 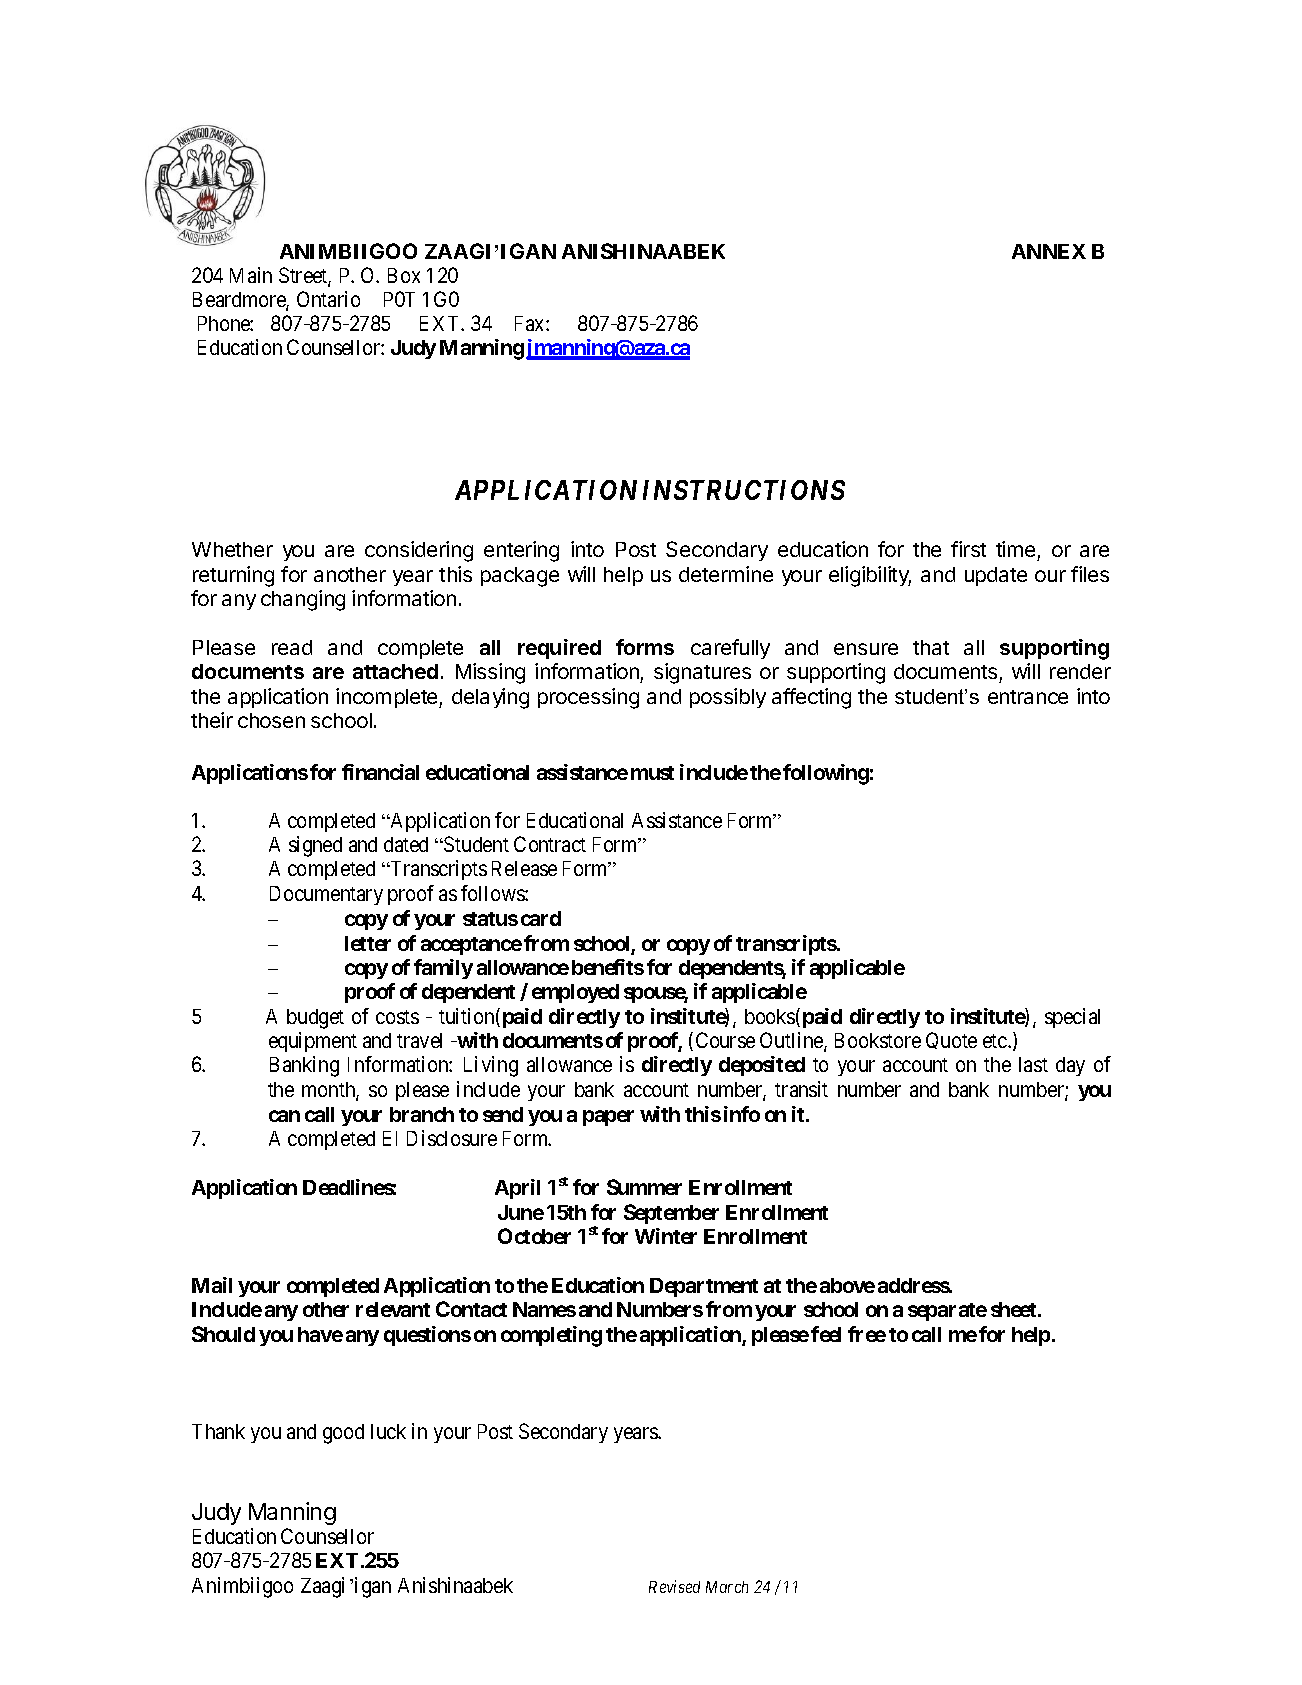 What do you see at coordinates (1072, 1018) in the screenshot?
I see `special` at bounding box center [1072, 1018].
